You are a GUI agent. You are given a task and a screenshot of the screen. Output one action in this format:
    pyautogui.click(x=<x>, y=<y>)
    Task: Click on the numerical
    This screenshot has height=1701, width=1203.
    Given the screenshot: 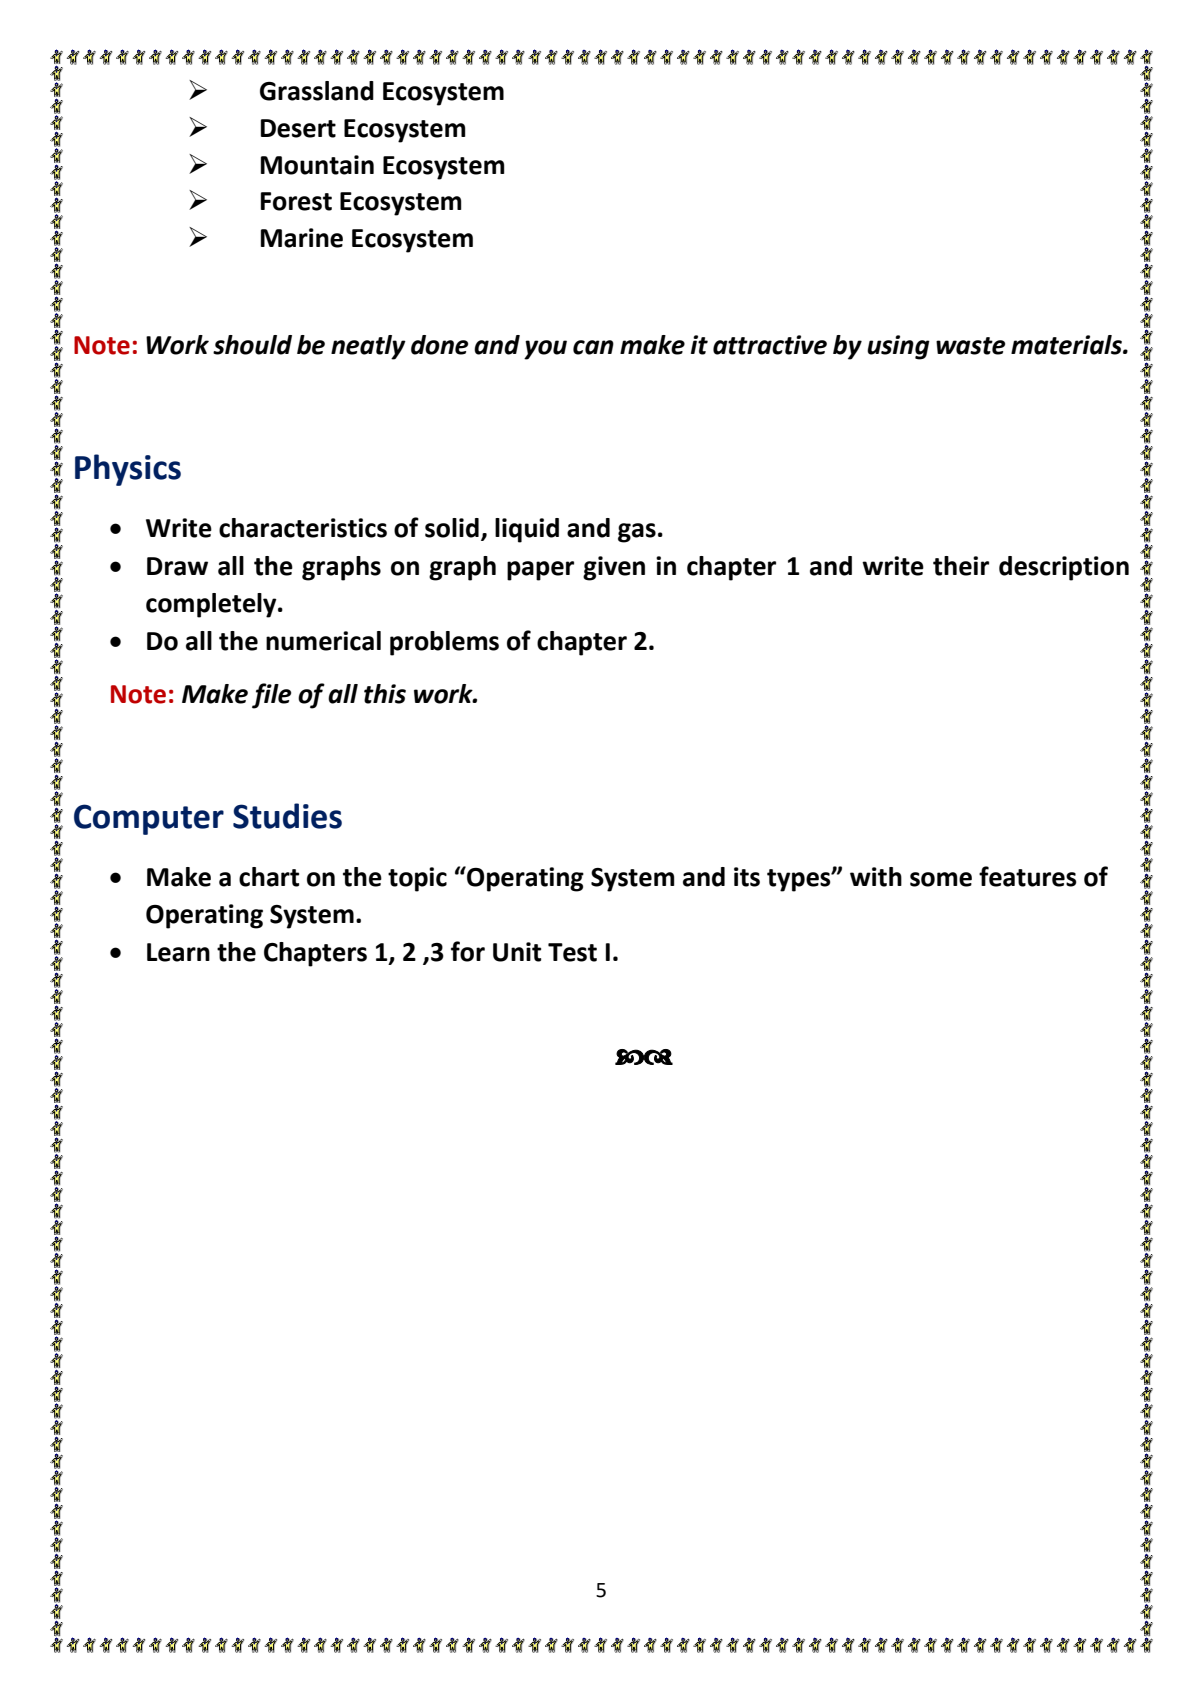 What is the action you would take?
    pyautogui.click(x=323, y=641)
